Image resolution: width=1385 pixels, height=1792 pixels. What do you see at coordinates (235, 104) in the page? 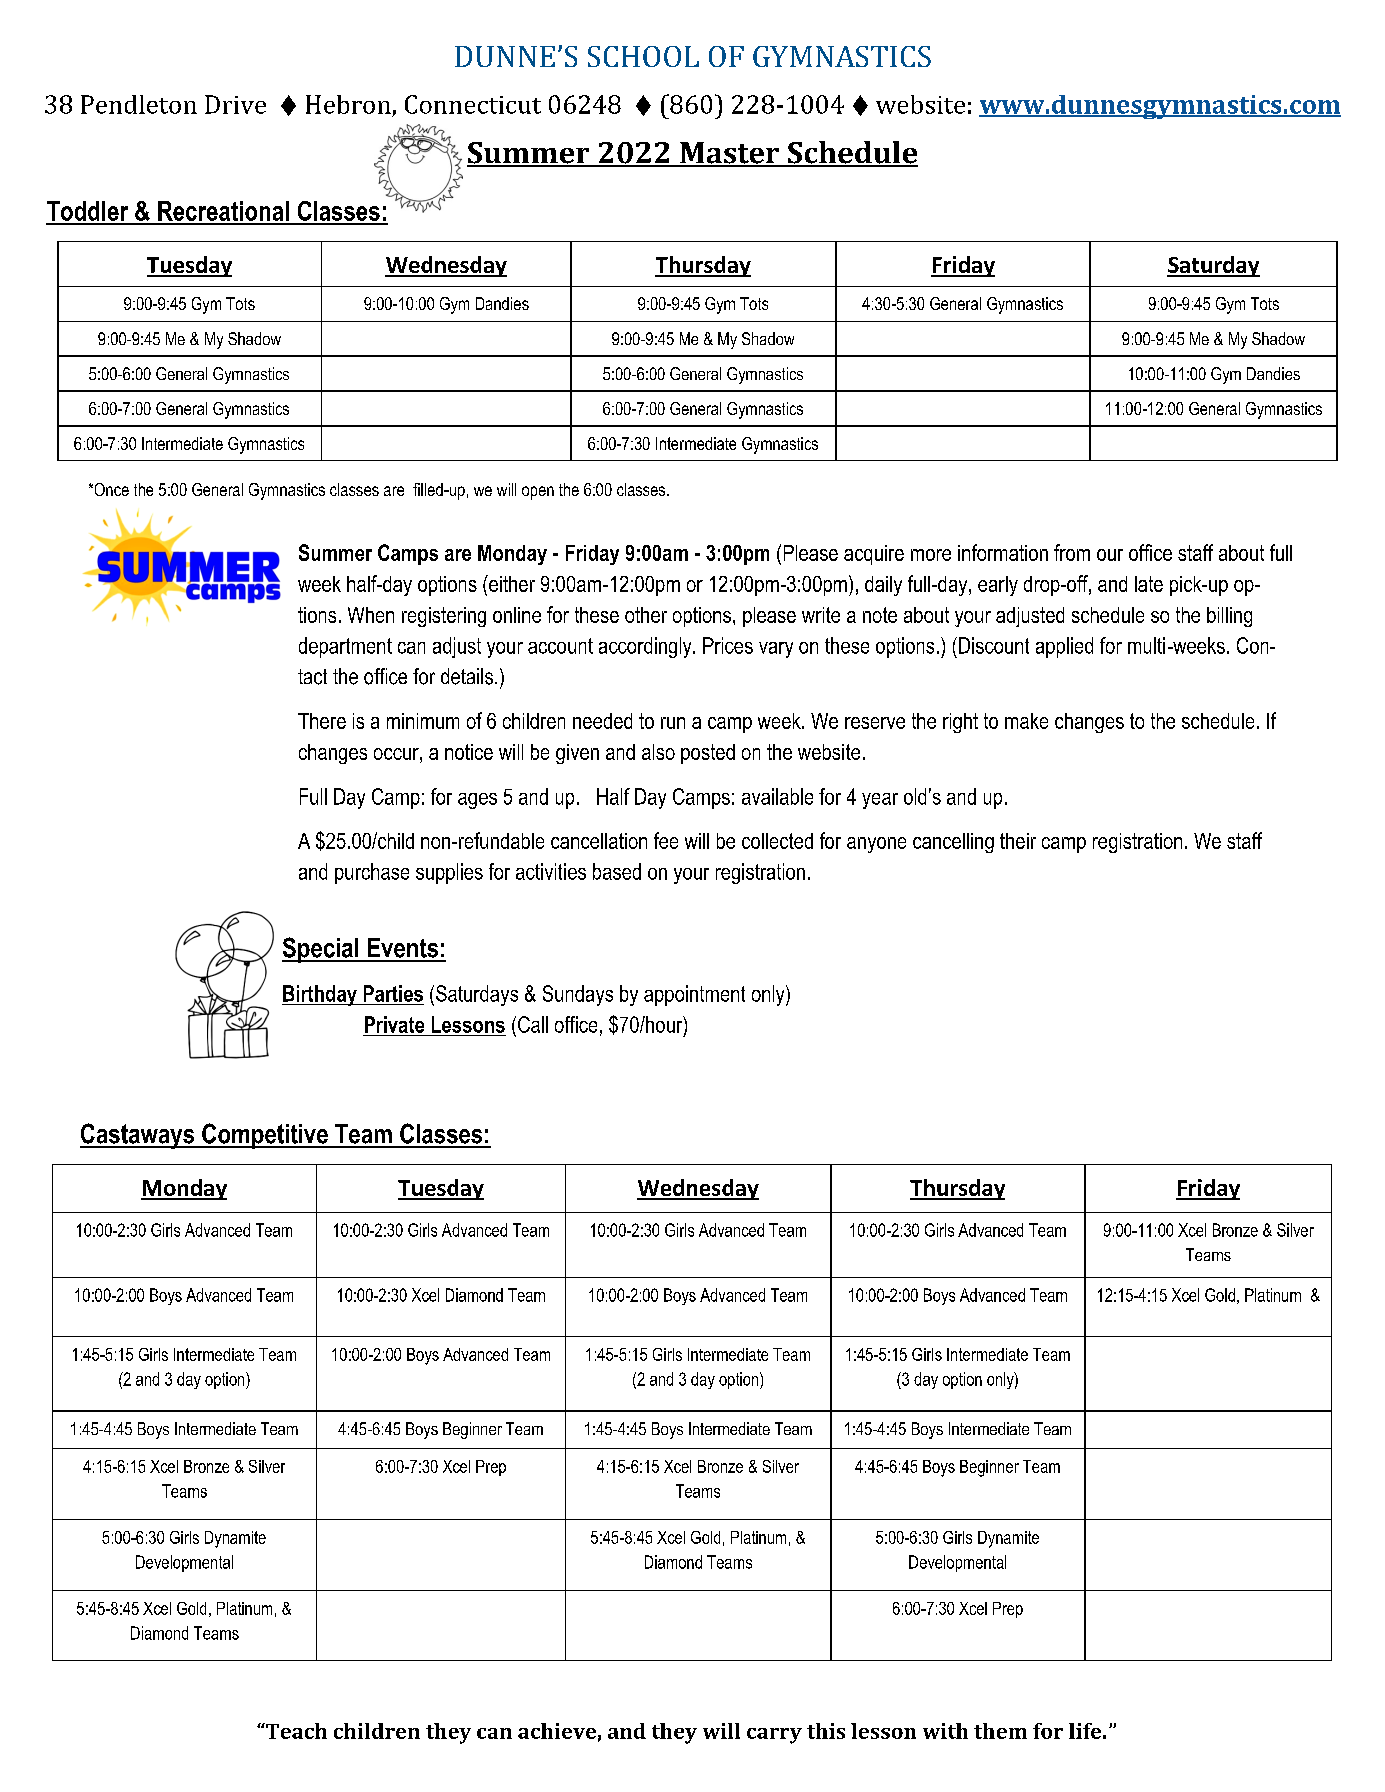
I see `Drive` at bounding box center [235, 104].
